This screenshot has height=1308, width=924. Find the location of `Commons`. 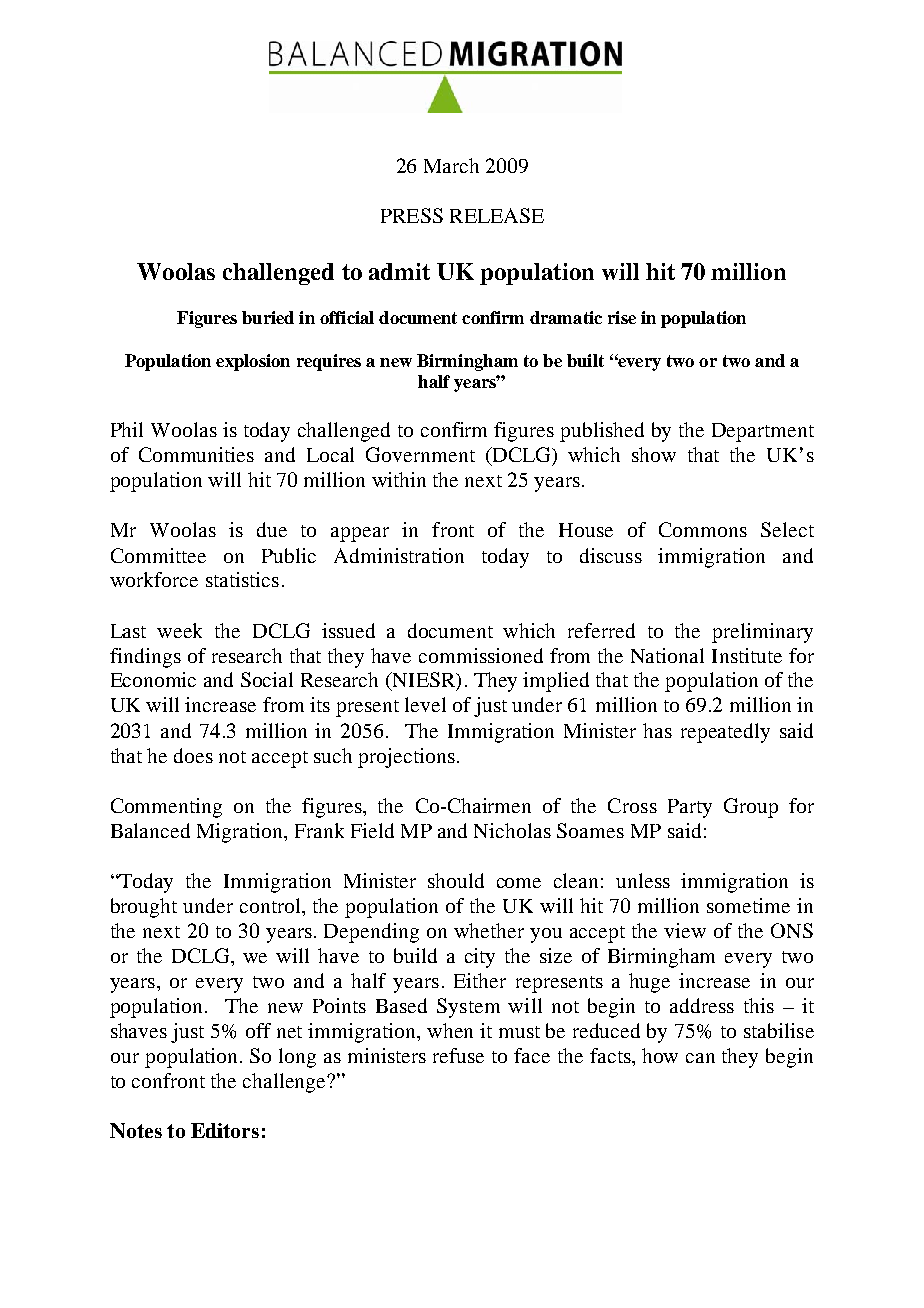

Commons is located at coordinates (703, 529).
